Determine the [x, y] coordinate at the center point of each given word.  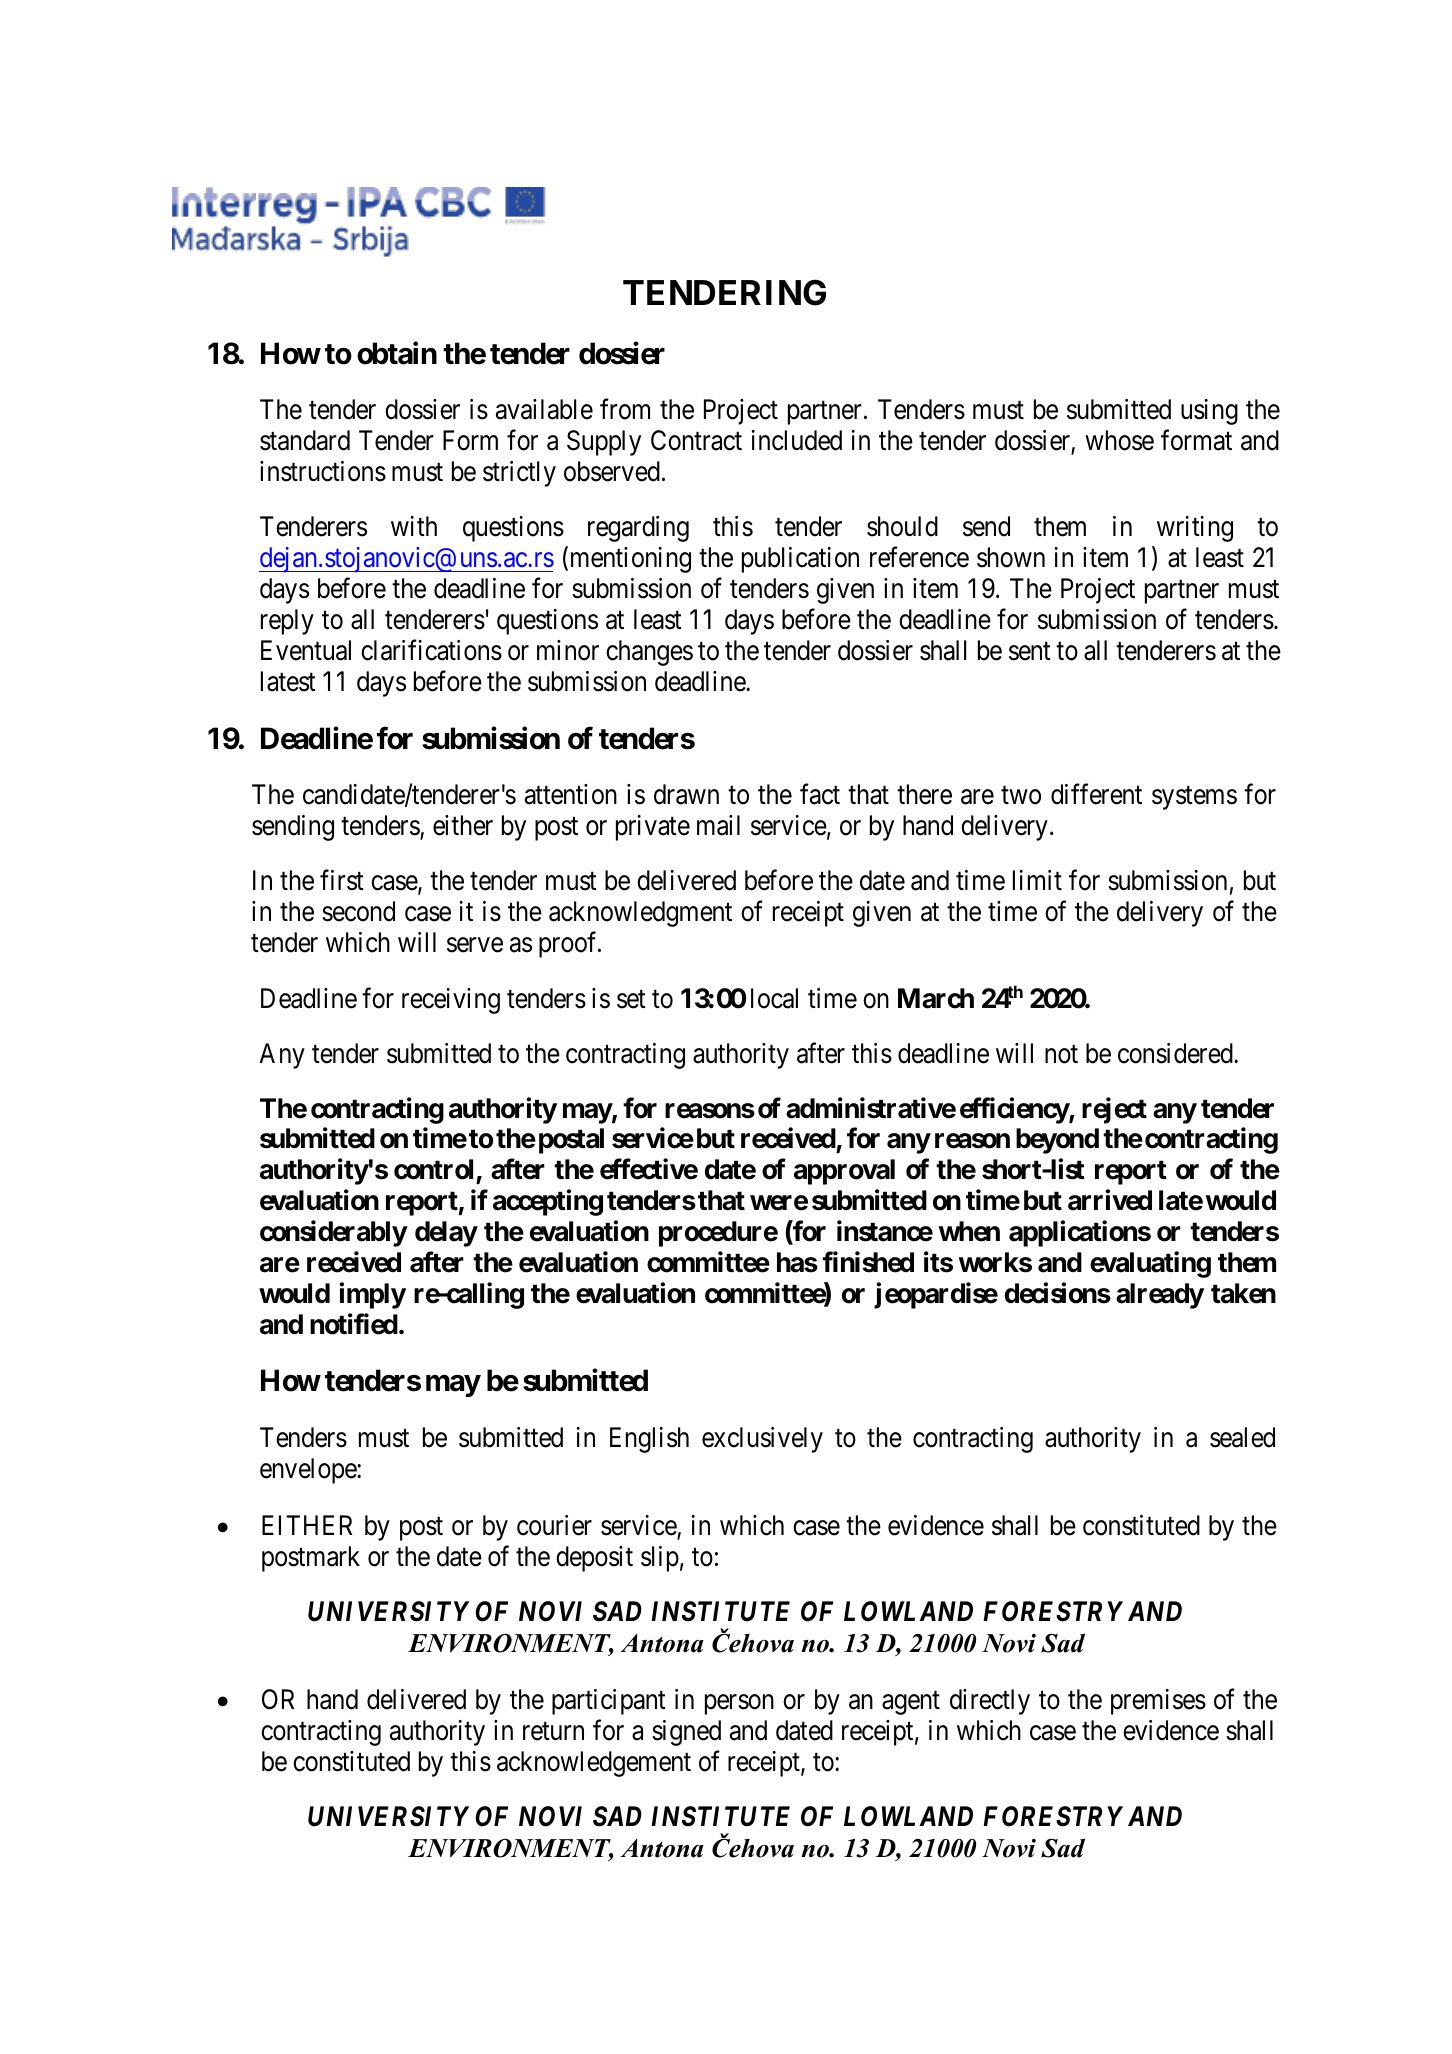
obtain [397, 353]
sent [1030, 651]
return [553, 1732]
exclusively [762, 1440]
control [435, 1171]
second [358, 911]
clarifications [431, 650]
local [774, 998]
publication [800, 560]
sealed [1242, 1437]
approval [844, 1172]
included [797, 440]
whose [1119, 440]
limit [1037, 880]
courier [554, 1525]
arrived [1110, 1200]
